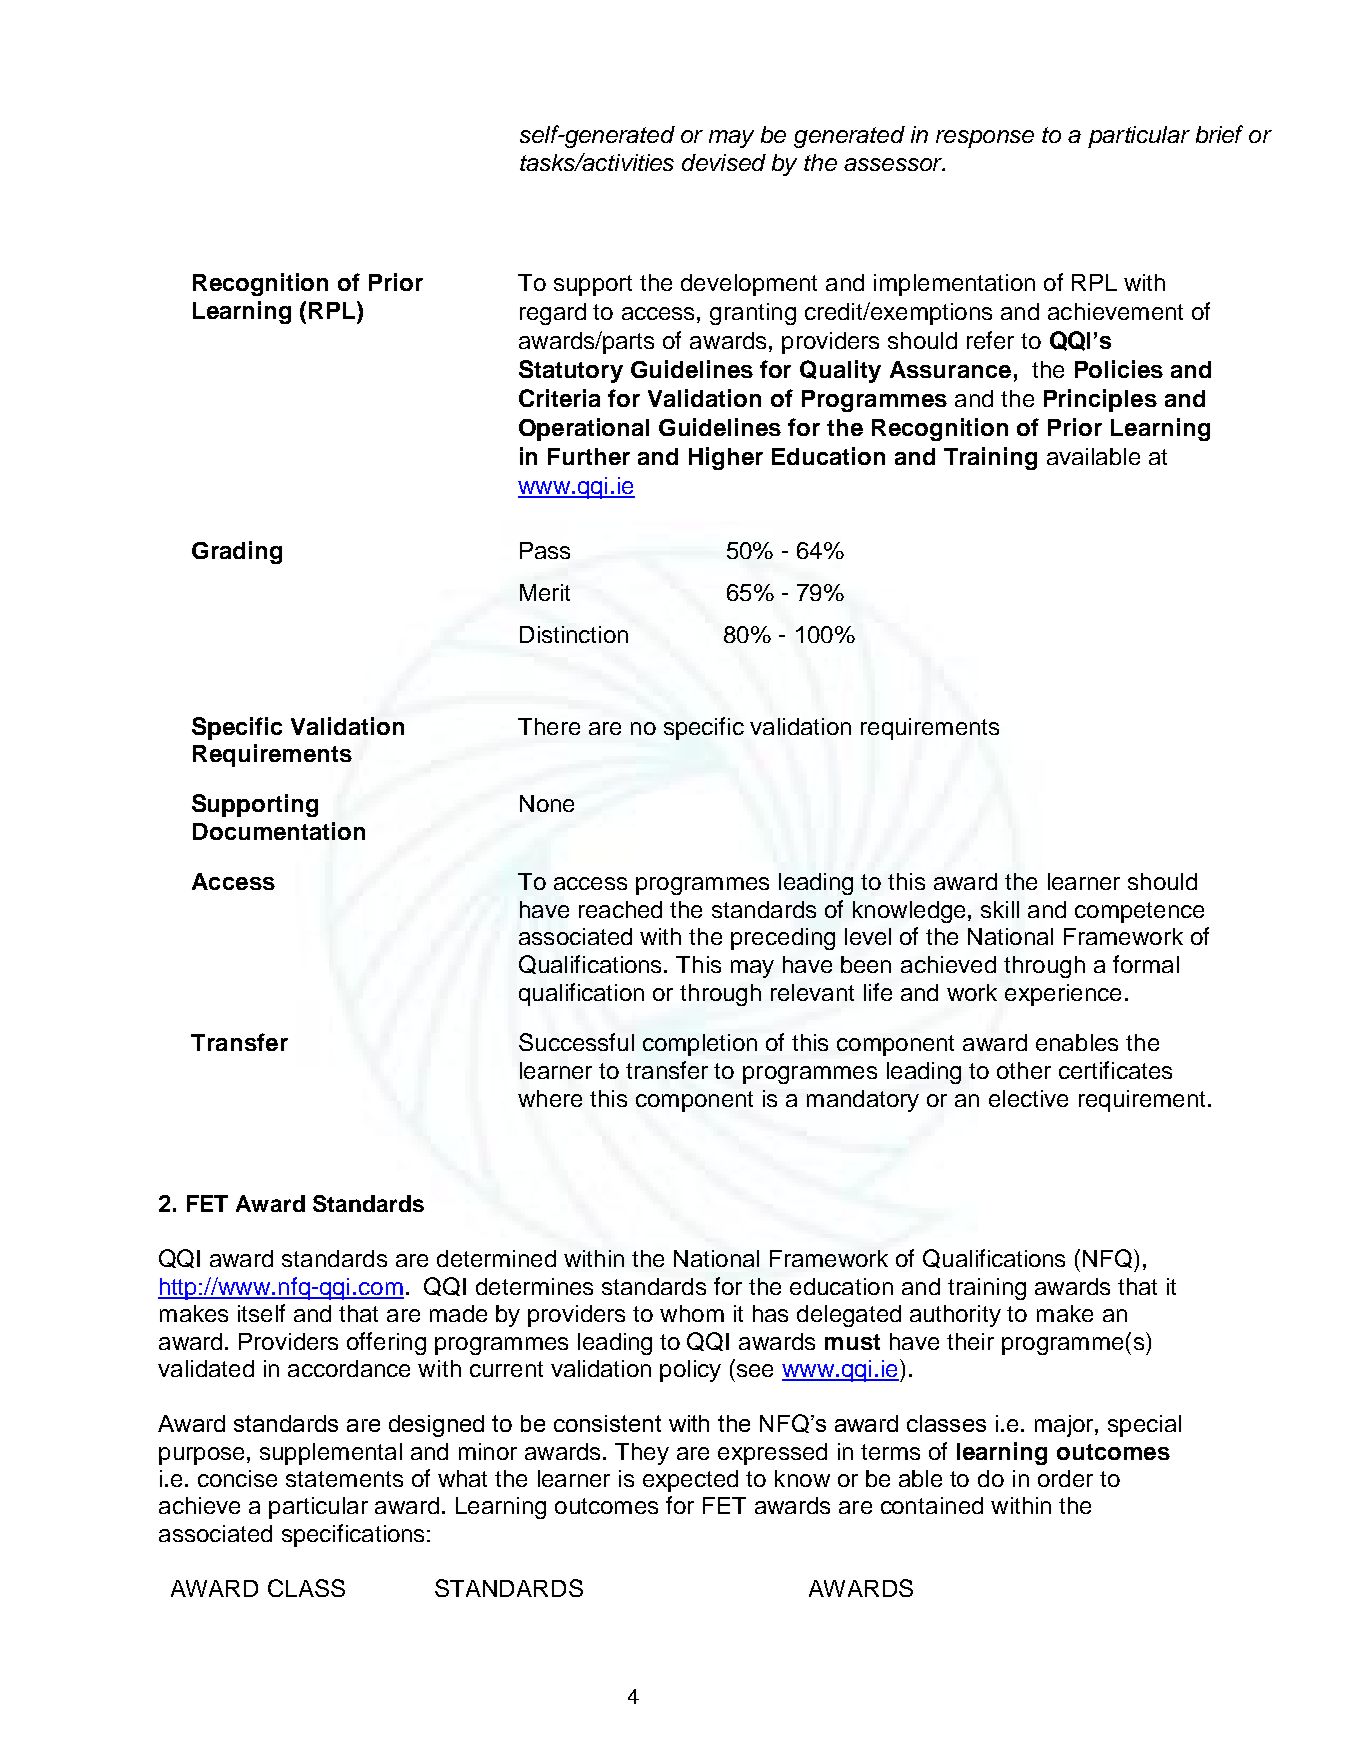 This page has height=1740, width=1345. What do you see at coordinates (1139, 912) in the page?
I see `competence` at bounding box center [1139, 912].
